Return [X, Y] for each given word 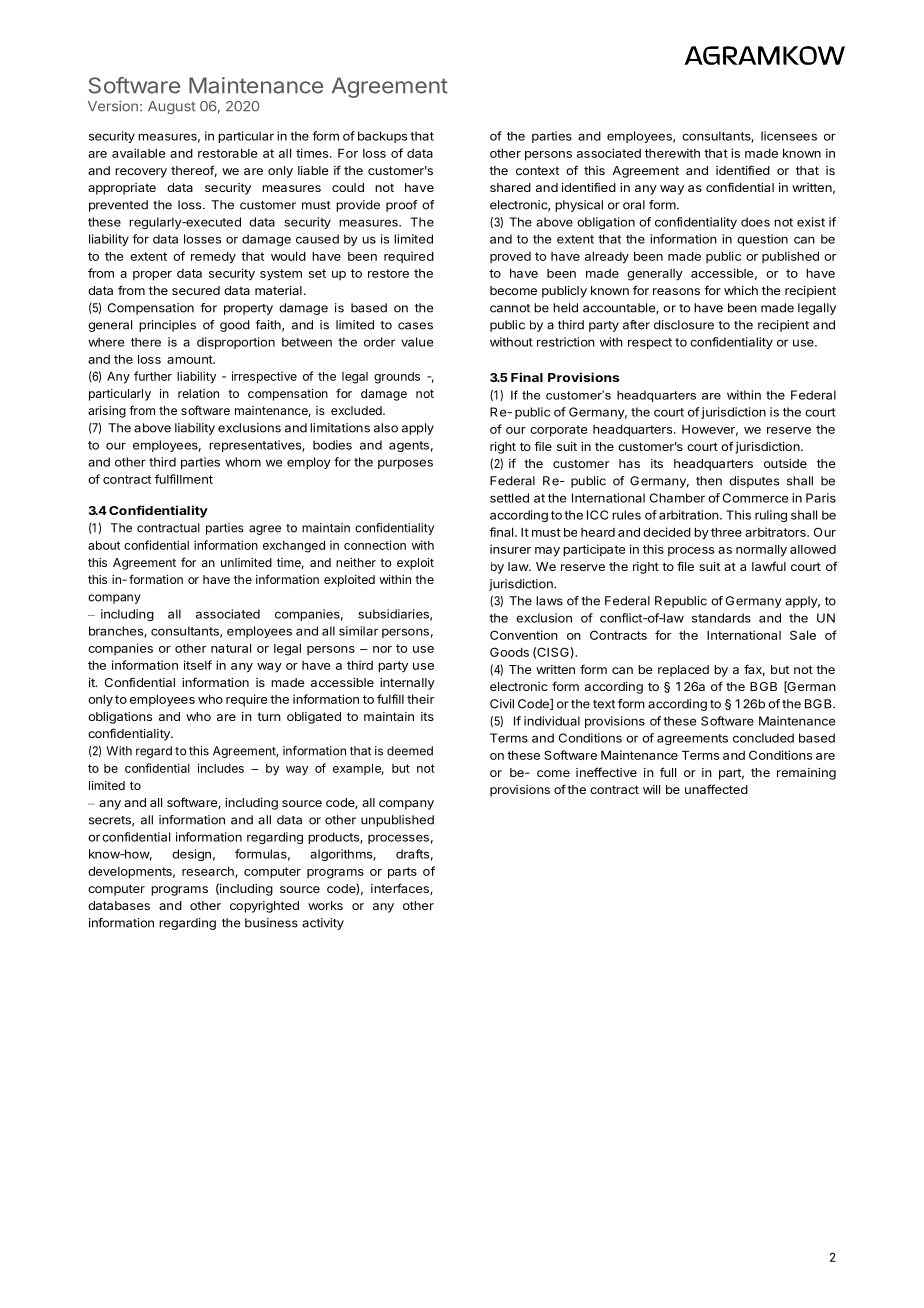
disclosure [684, 325]
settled [509, 498]
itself [198, 665]
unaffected [716, 789]
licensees [789, 136]
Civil [502, 704]
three [726, 532]
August [172, 107]
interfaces [401, 889]
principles [167, 326]
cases [415, 326]
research [209, 872]
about [104, 545]
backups [382, 137]
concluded [763, 738]
